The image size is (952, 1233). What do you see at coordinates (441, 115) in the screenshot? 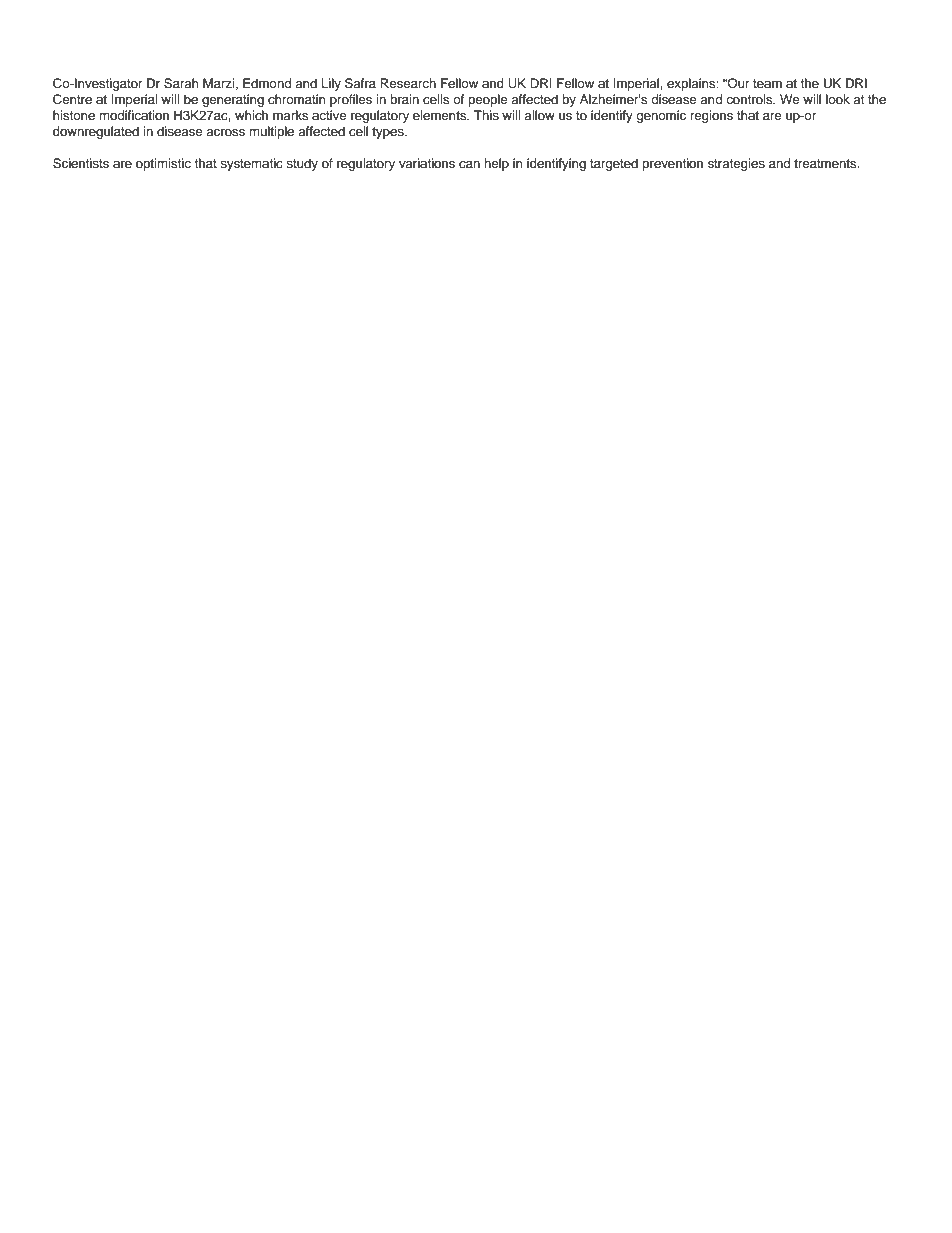
I see `elements` at bounding box center [441, 115].
